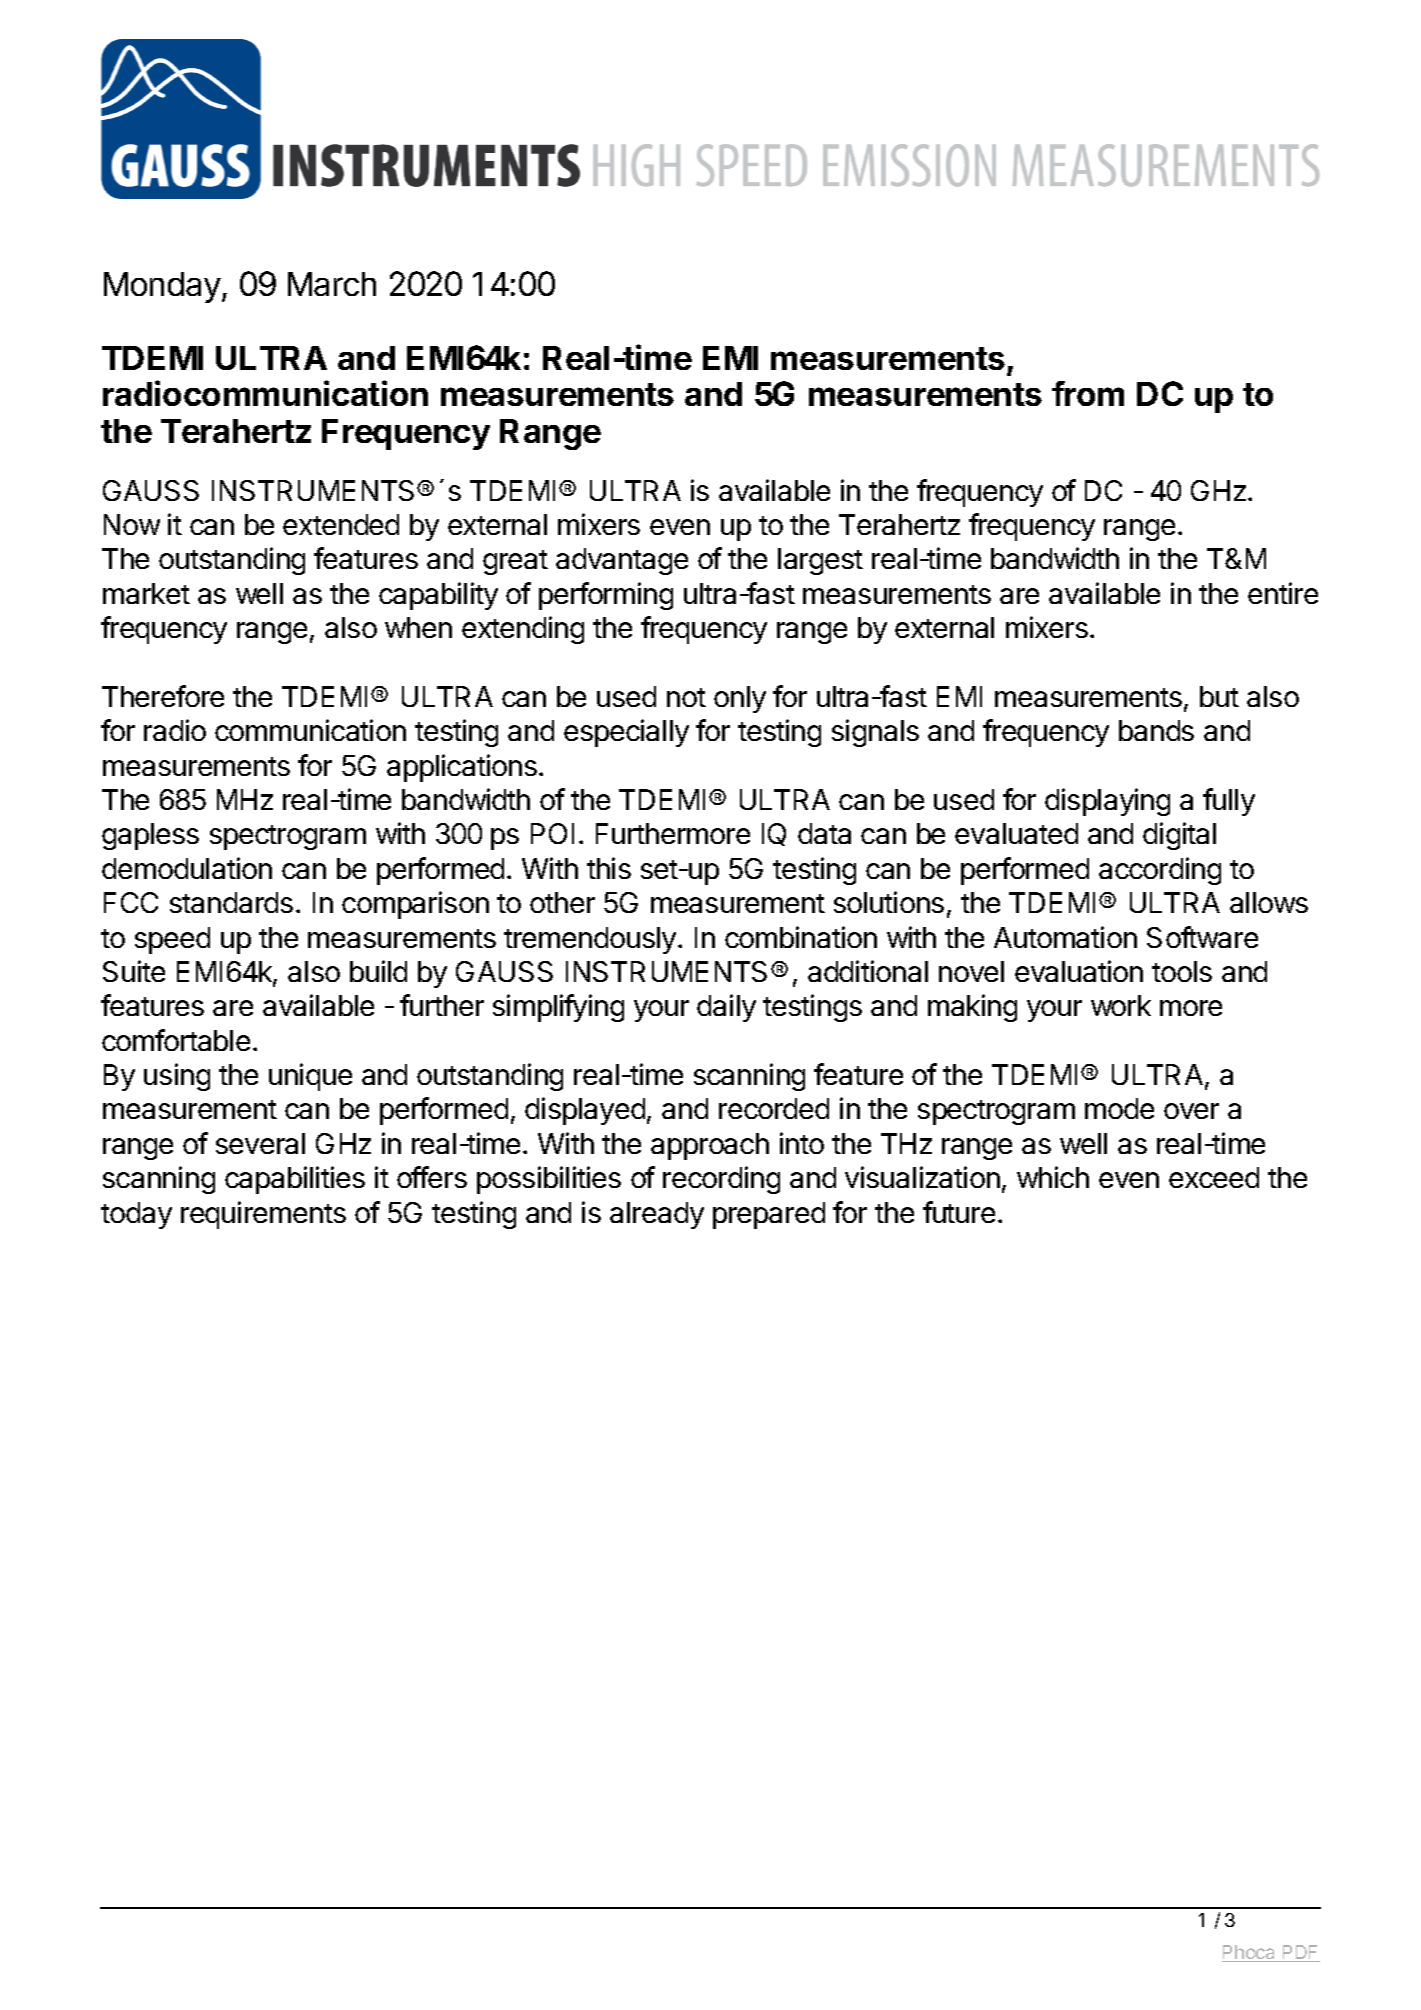  What do you see at coordinates (260, 1143) in the screenshot?
I see `several` at bounding box center [260, 1143].
